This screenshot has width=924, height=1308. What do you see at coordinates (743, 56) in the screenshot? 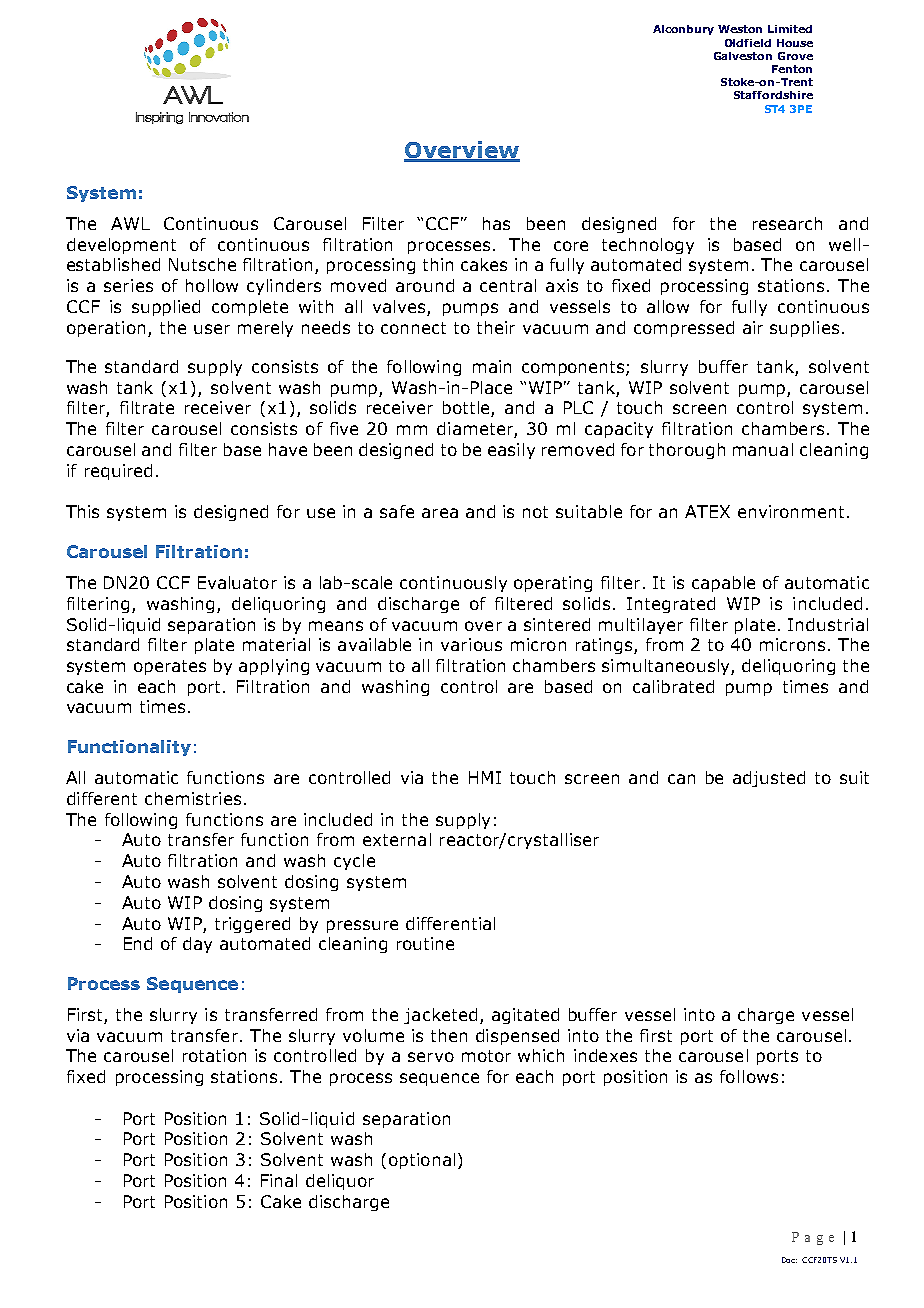
I see `Galveston` at bounding box center [743, 56].
